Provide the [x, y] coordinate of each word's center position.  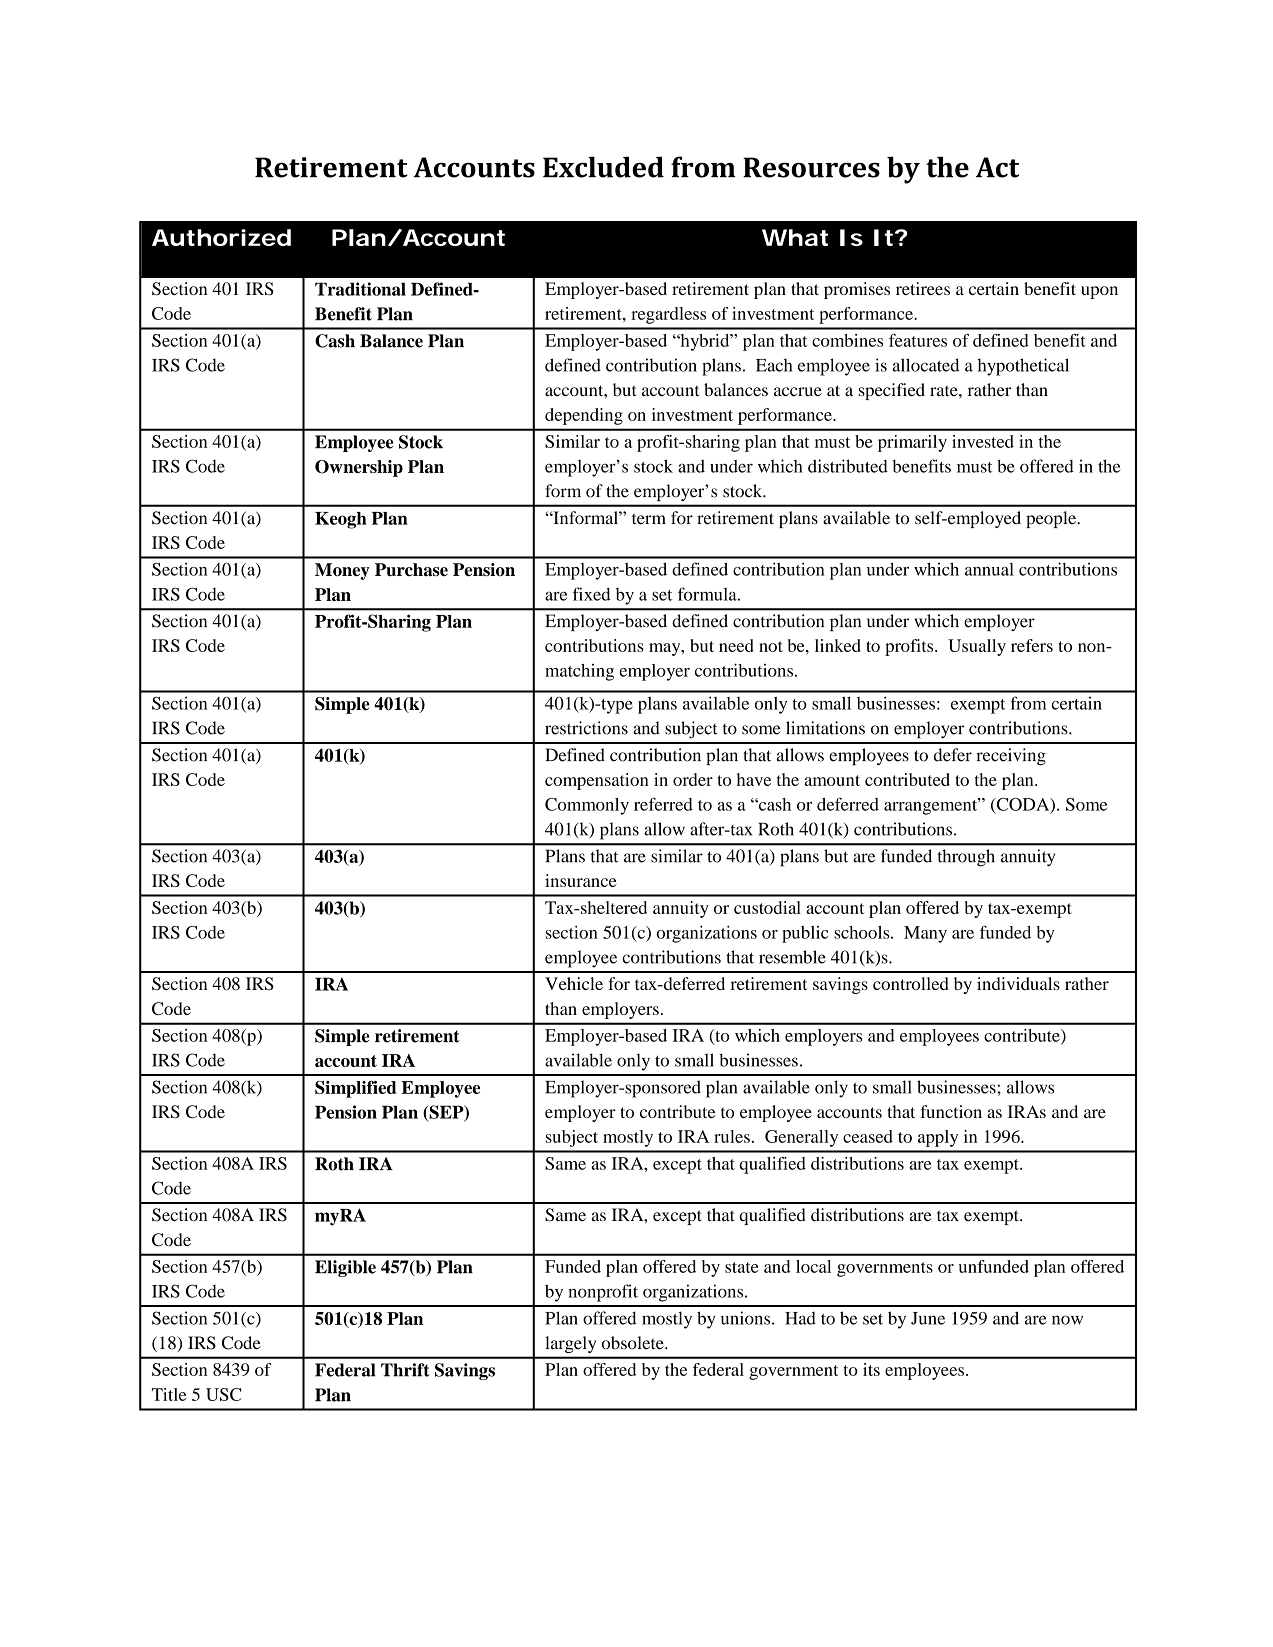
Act [997, 167]
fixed [591, 594]
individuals [1018, 983]
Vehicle [574, 983]
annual [989, 569]
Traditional [360, 289]
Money [342, 571]
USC [224, 1394]
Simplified [355, 1089]
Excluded [603, 167]
